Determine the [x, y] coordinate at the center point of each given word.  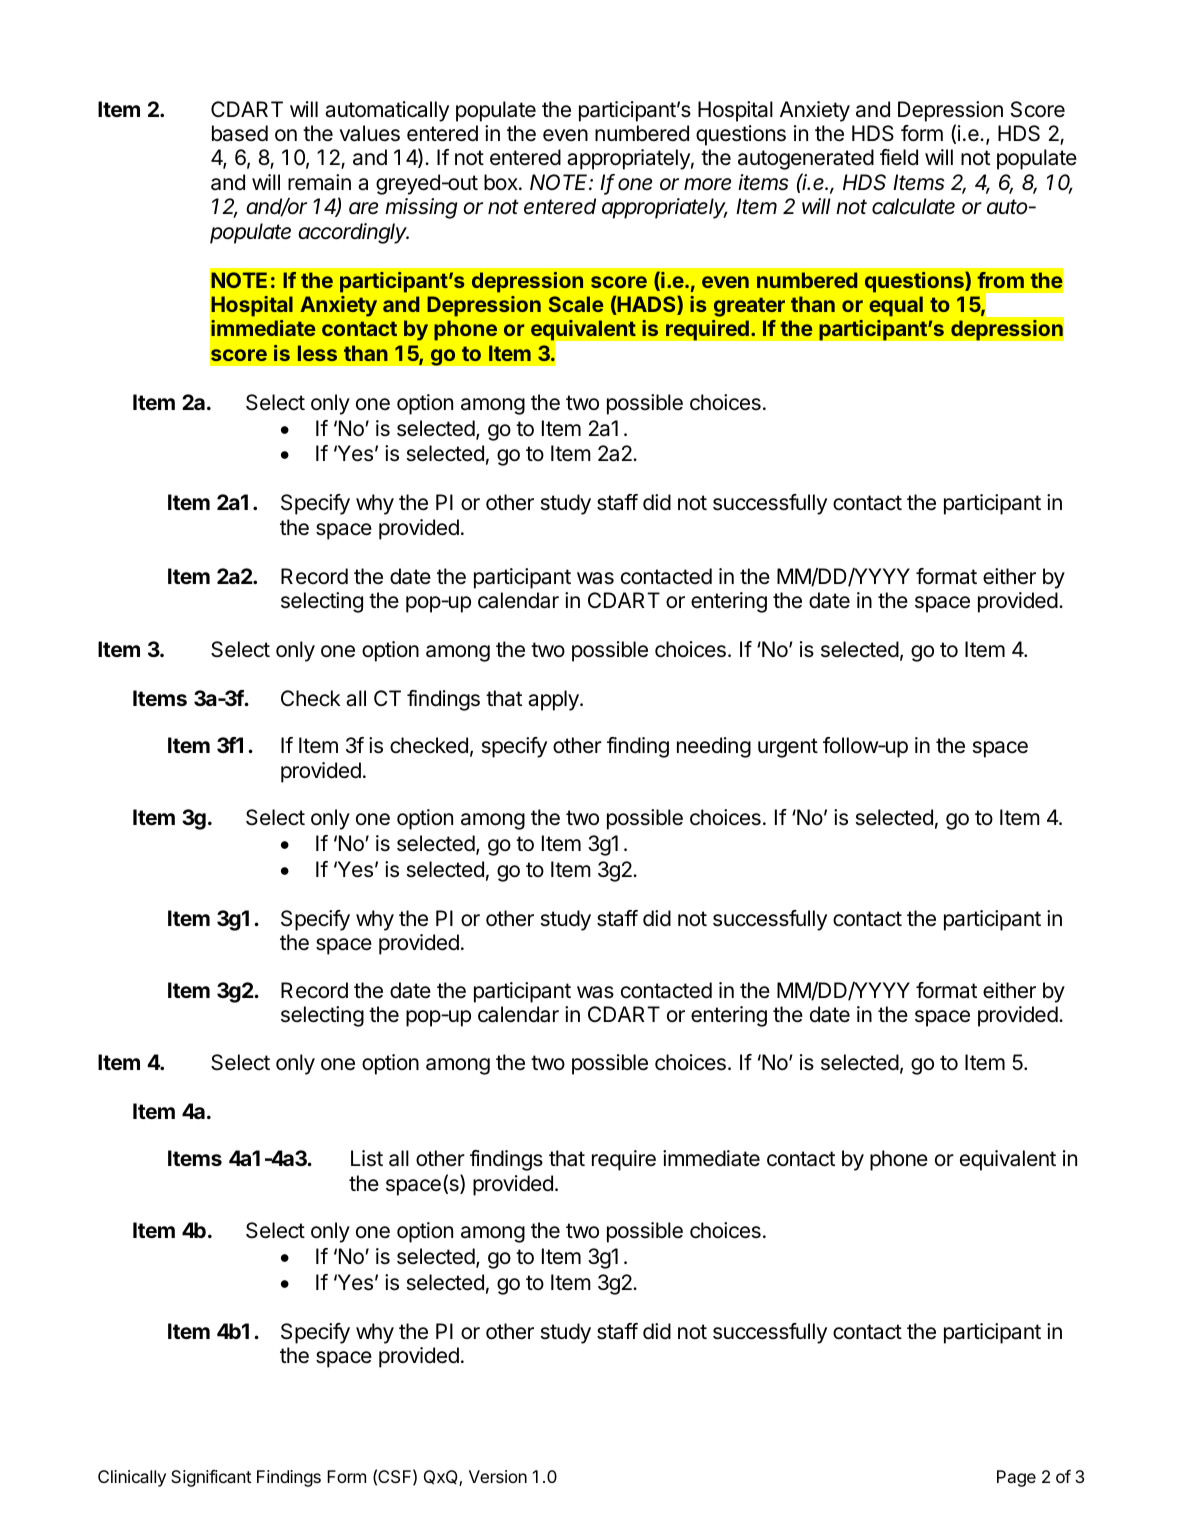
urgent [788, 748]
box [502, 182]
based [240, 133]
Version [498, 1476]
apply [554, 700]
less [317, 353]
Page [1016, 1478]
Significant [211, 1478]
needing [714, 747]
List [367, 1158]
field [899, 157]
